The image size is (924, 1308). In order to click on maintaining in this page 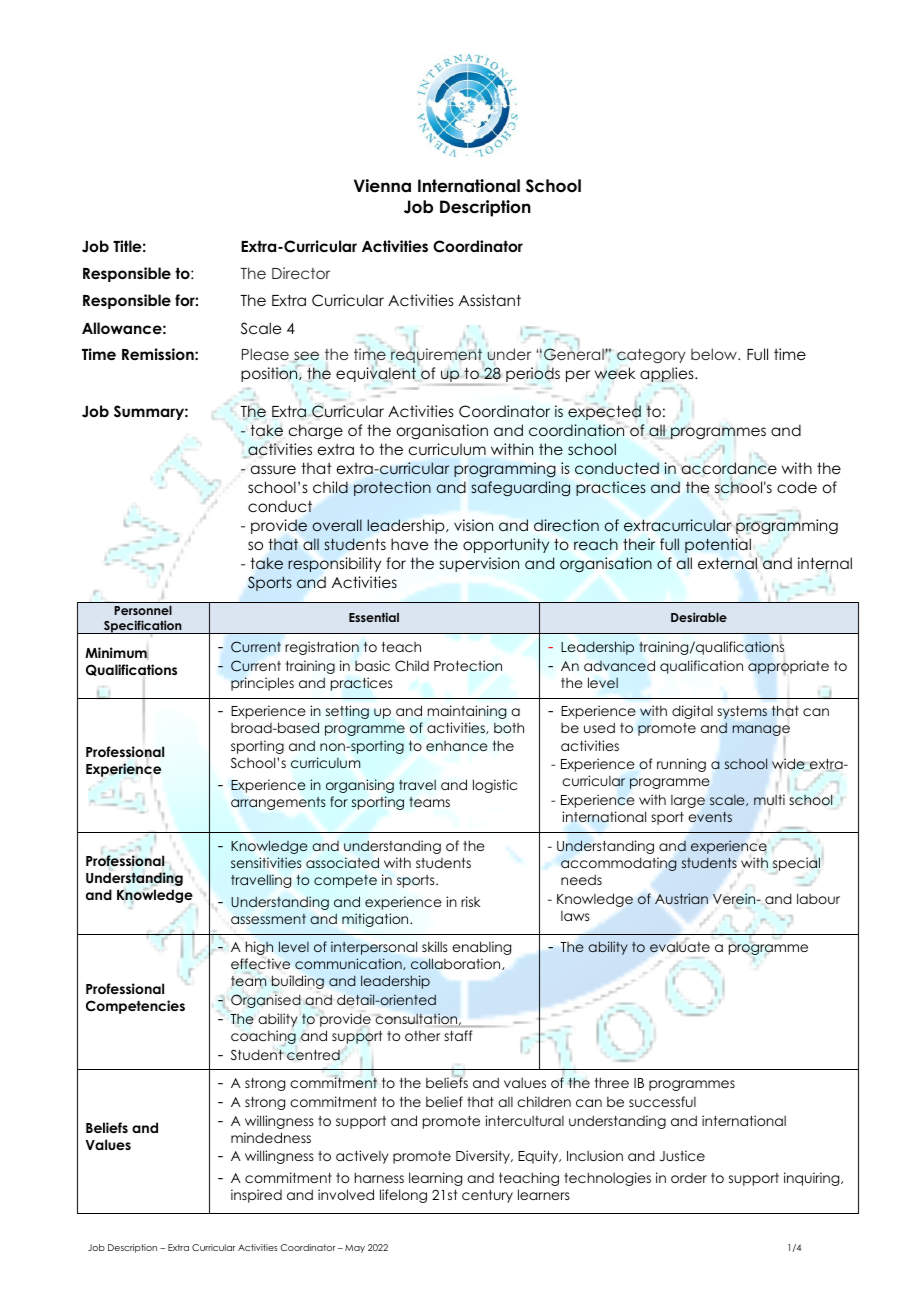, I will do `click(467, 712)`.
